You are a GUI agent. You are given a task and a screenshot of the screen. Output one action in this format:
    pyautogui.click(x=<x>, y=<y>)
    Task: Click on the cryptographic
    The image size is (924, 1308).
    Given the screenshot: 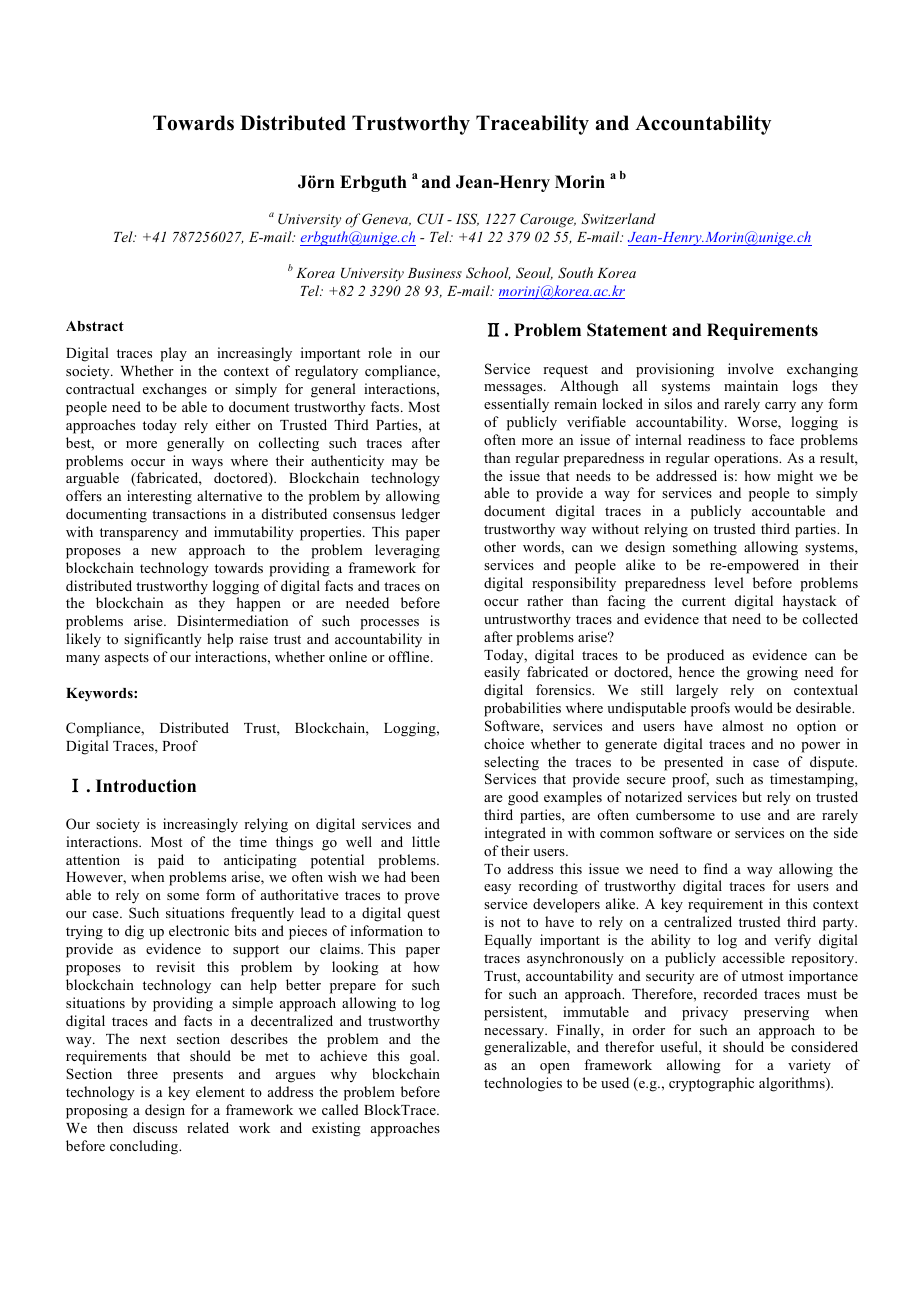 What is the action you would take?
    pyautogui.click(x=711, y=1084)
